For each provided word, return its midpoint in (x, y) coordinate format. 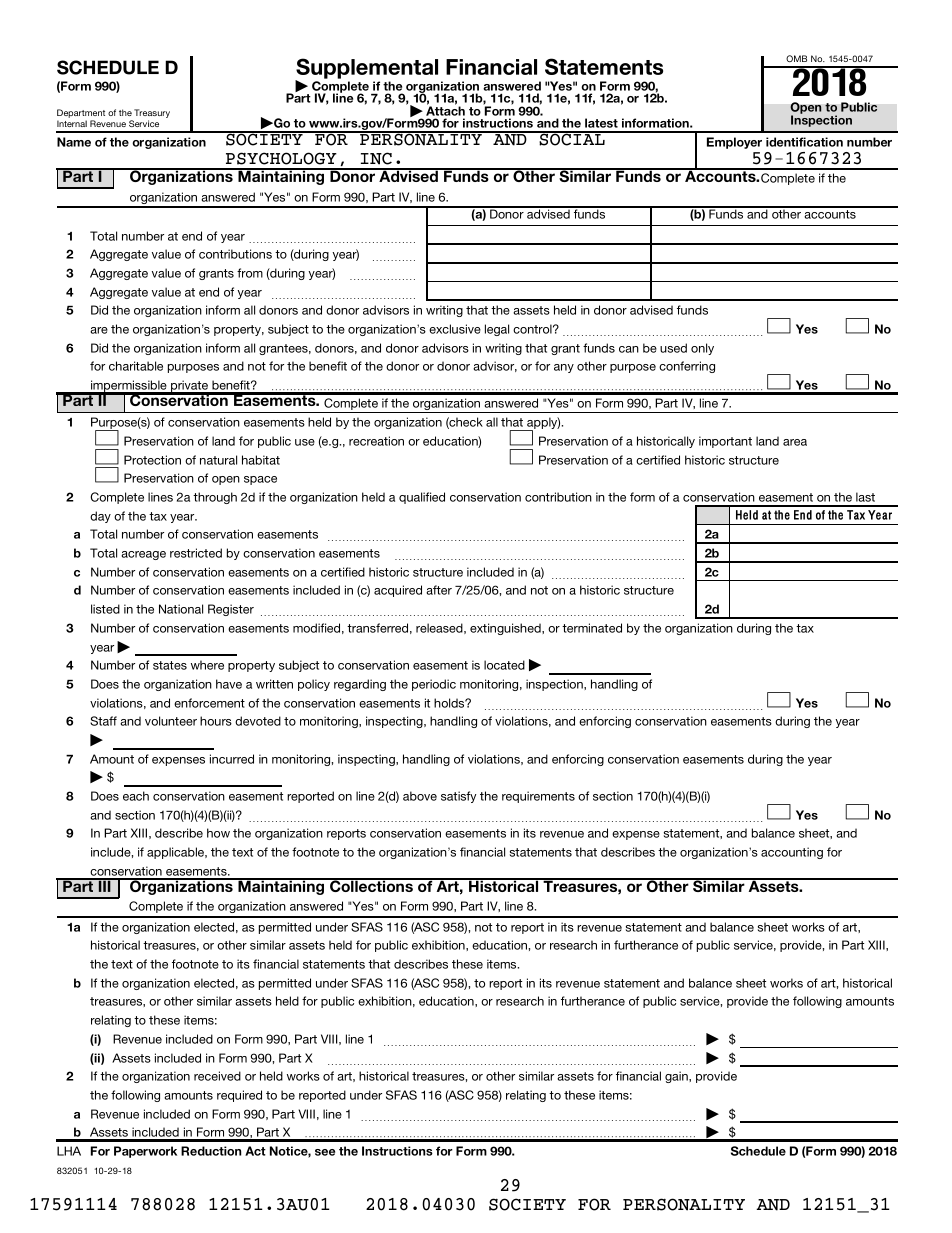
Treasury (152, 115)
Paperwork (145, 1152)
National (181, 609)
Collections (371, 885)
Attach (445, 112)
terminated (592, 628)
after (439, 590)
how (218, 833)
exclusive (455, 329)
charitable (136, 366)
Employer (734, 143)
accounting (792, 853)
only (702, 349)
